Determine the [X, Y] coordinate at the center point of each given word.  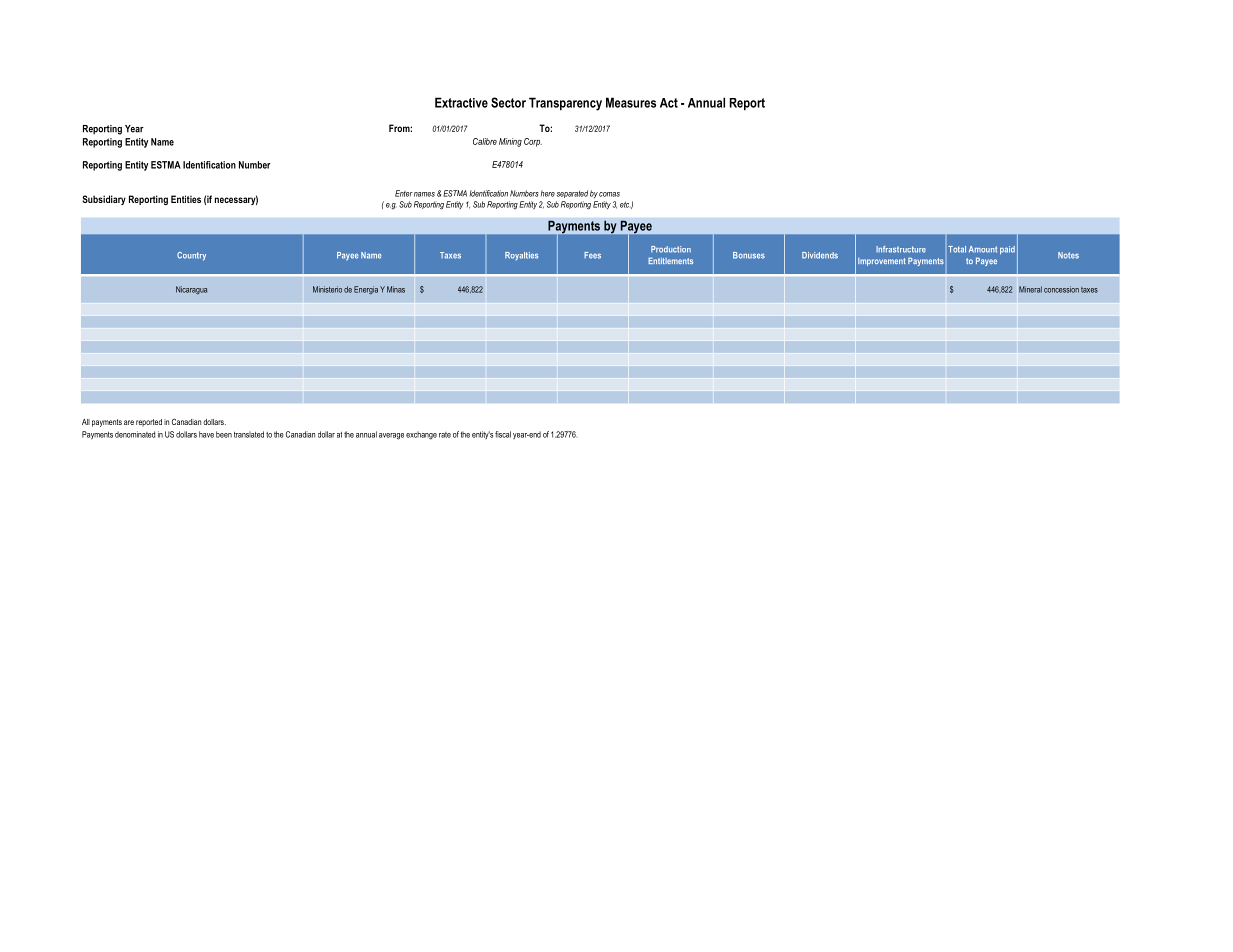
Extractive [461, 102]
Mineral [1030, 289]
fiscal [503, 434]
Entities [186, 199]
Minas [396, 289]
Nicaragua [191, 290]
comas [609, 194]
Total [957, 249]
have [206, 434]
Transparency [565, 104]
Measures [631, 102]
